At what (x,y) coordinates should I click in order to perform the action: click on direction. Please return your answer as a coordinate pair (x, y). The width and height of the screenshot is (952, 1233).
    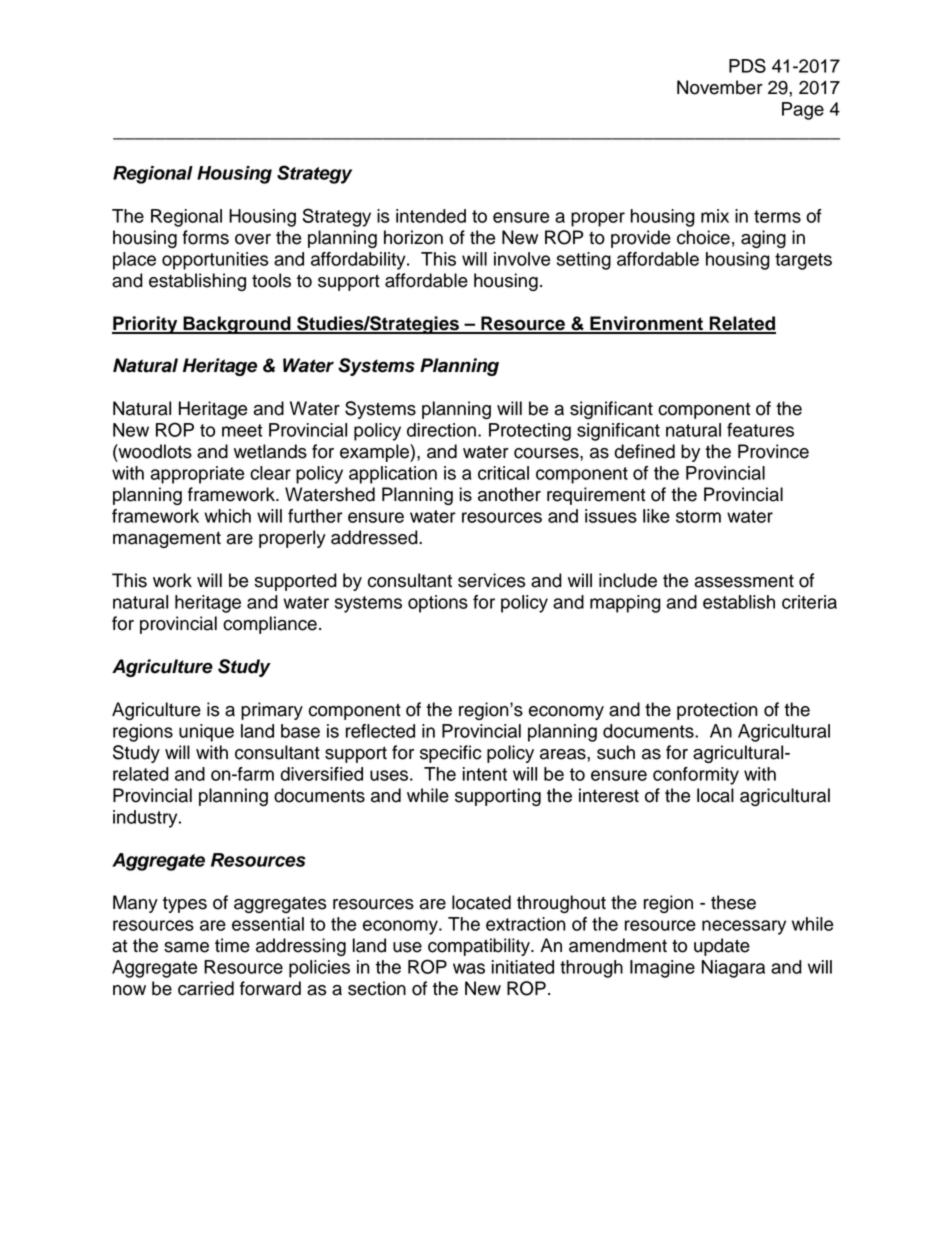
    Looking at the image, I should click on (441, 430).
